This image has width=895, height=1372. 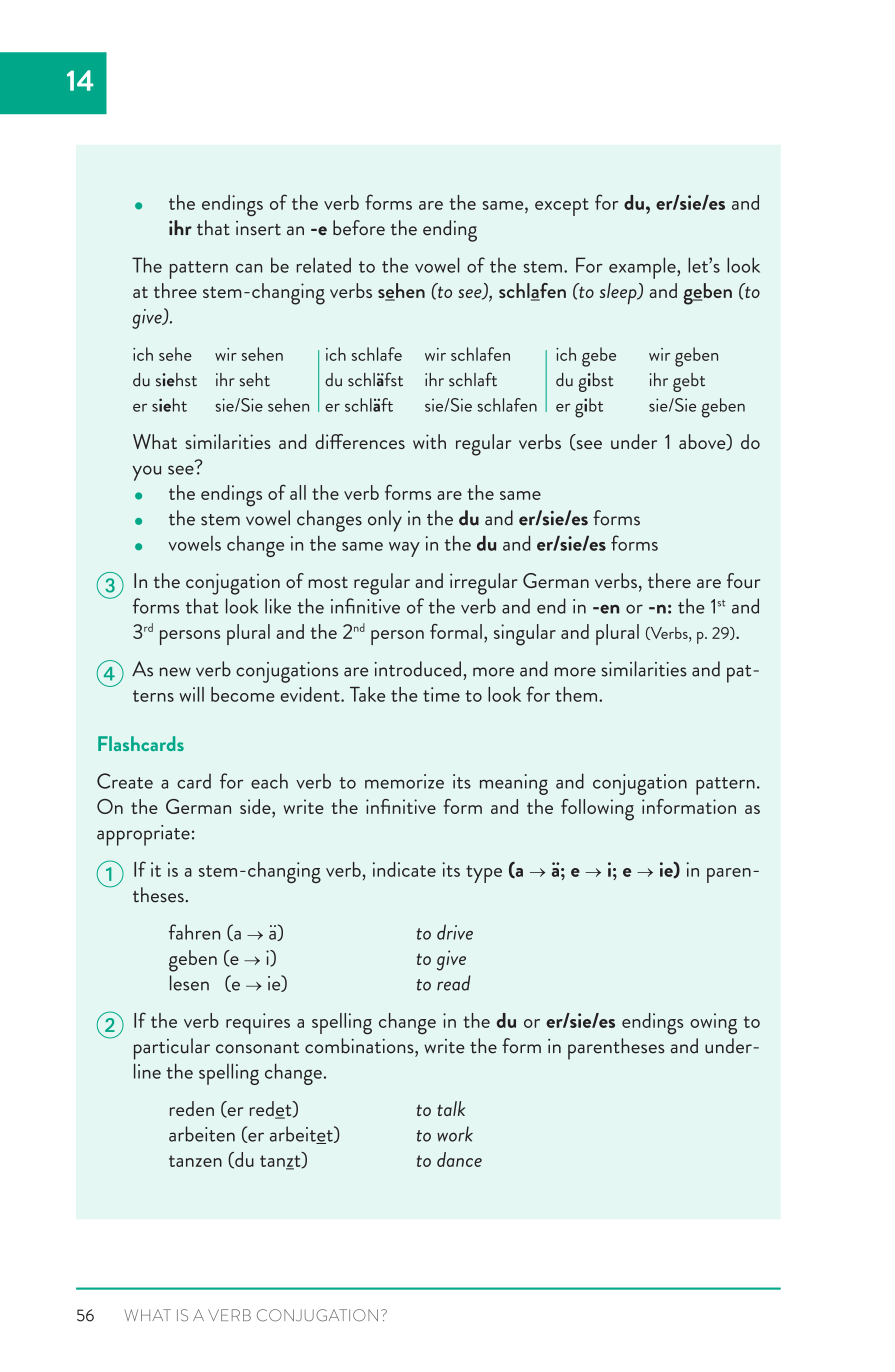 What do you see at coordinates (577, 694) in the image?
I see `them` at bounding box center [577, 694].
